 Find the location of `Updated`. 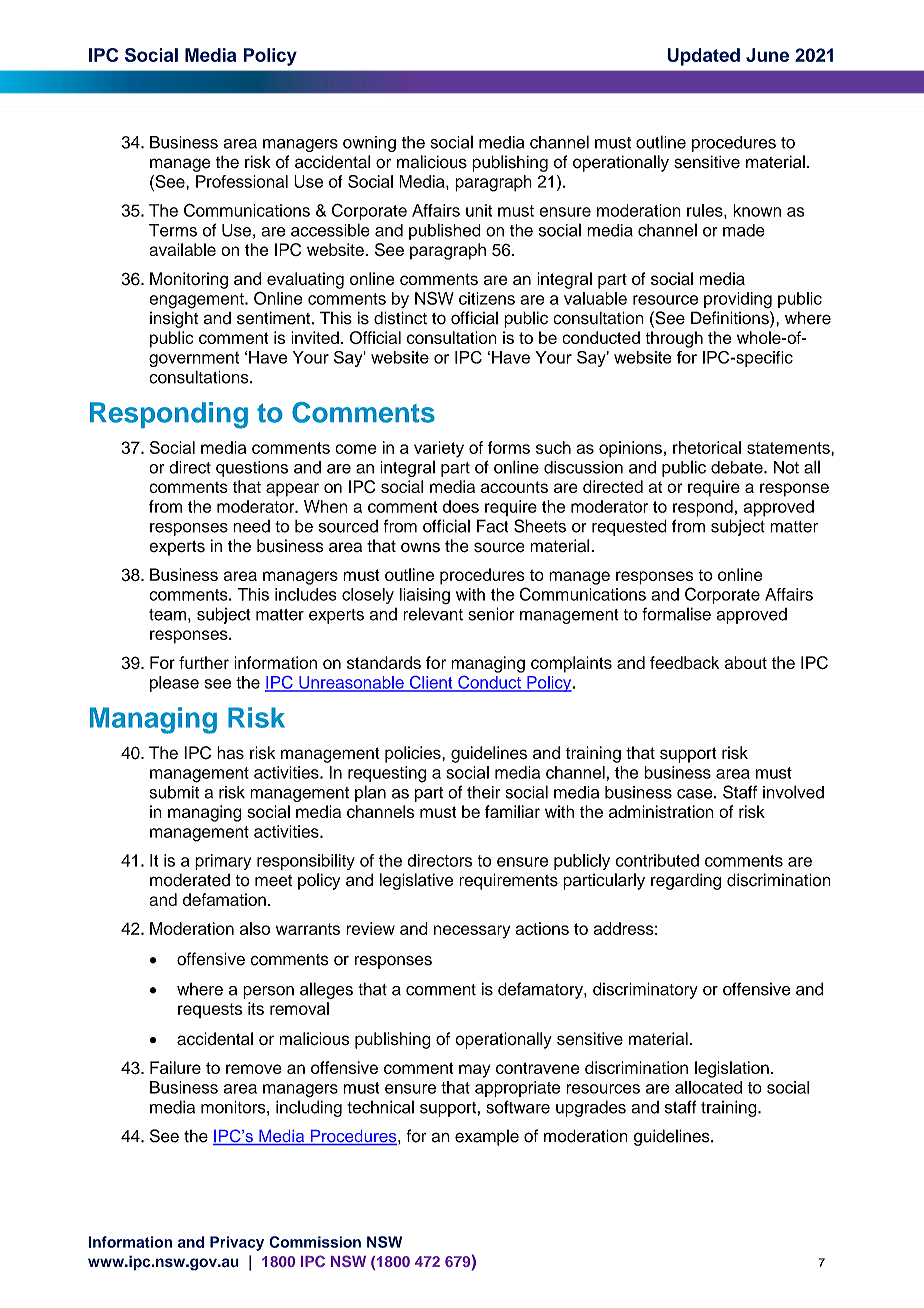

Updated is located at coordinates (703, 57).
